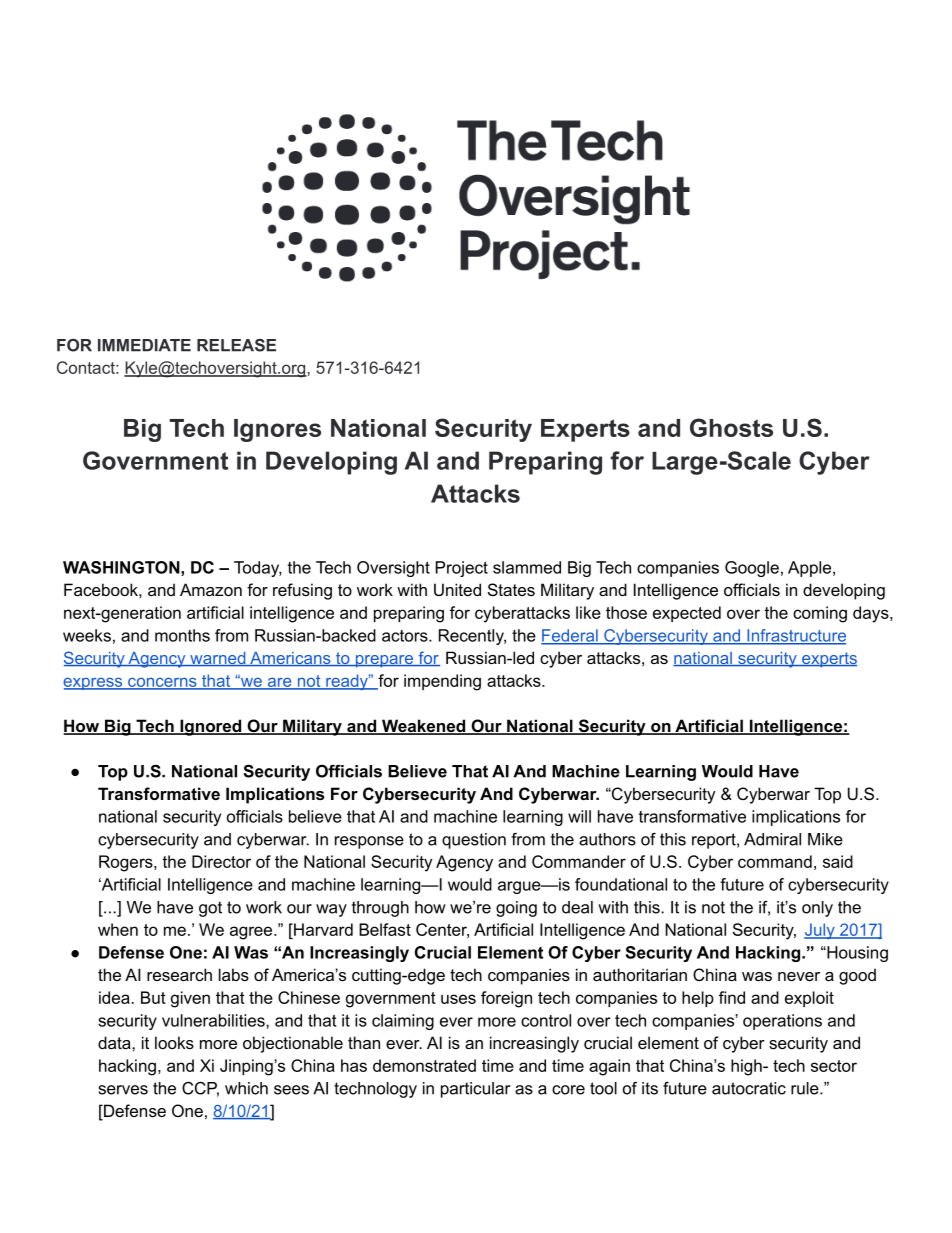 This page has height=1233, width=952. I want to click on looks, so click(174, 1042).
